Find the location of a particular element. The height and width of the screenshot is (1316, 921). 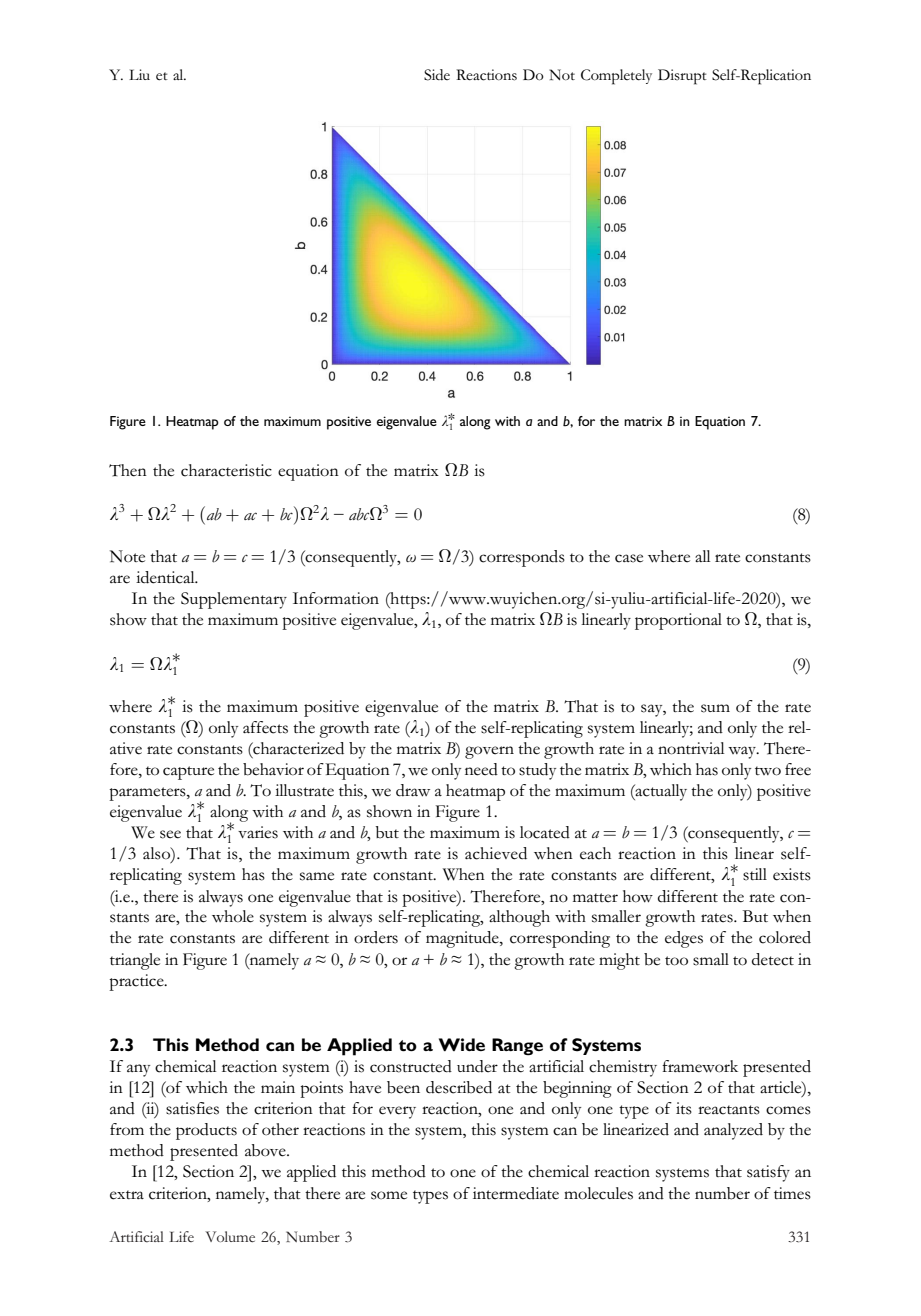

see is located at coordinates (170, 834).
